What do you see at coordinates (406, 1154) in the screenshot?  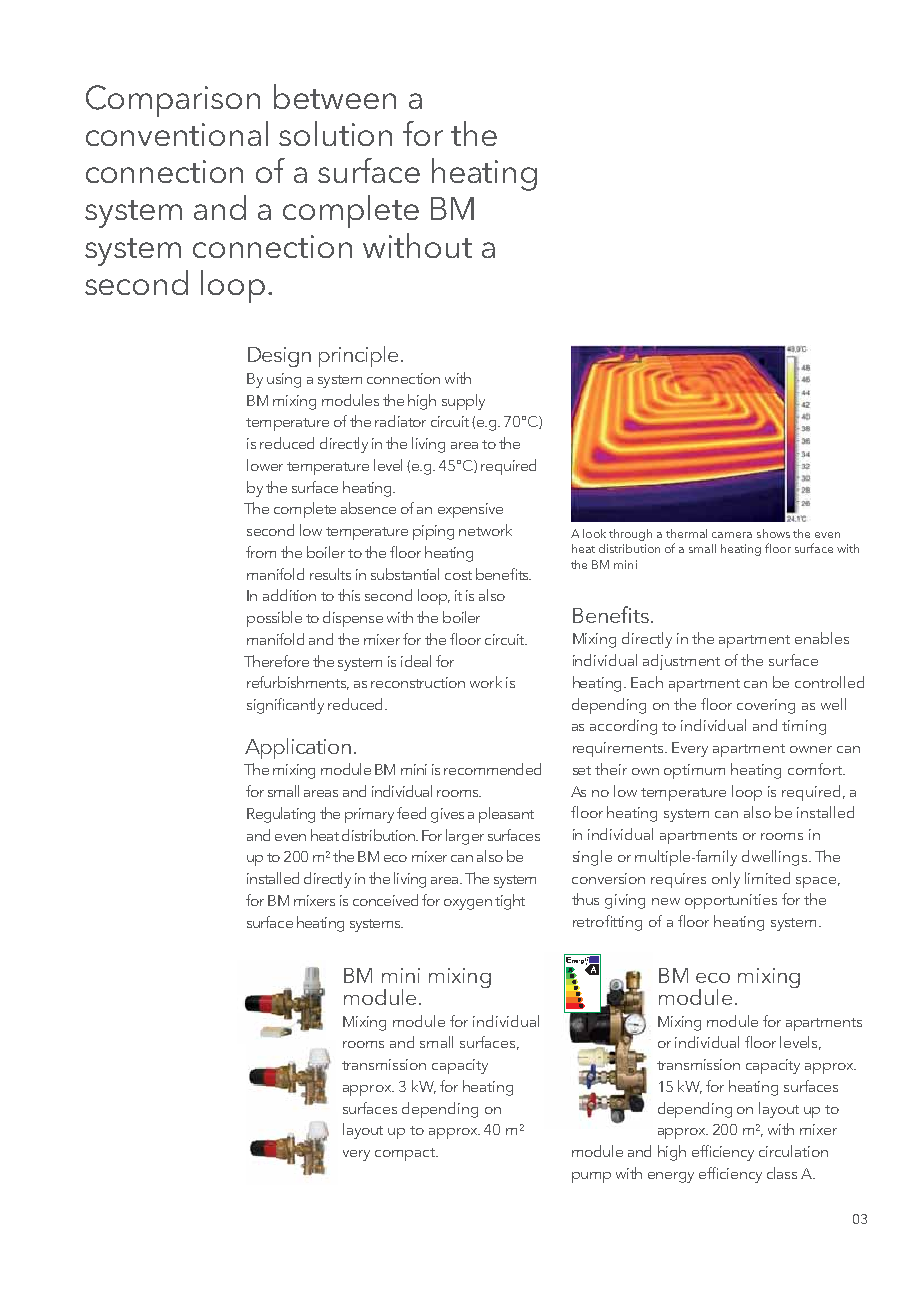 I see `compact` at bounding box center [406, 1154].
